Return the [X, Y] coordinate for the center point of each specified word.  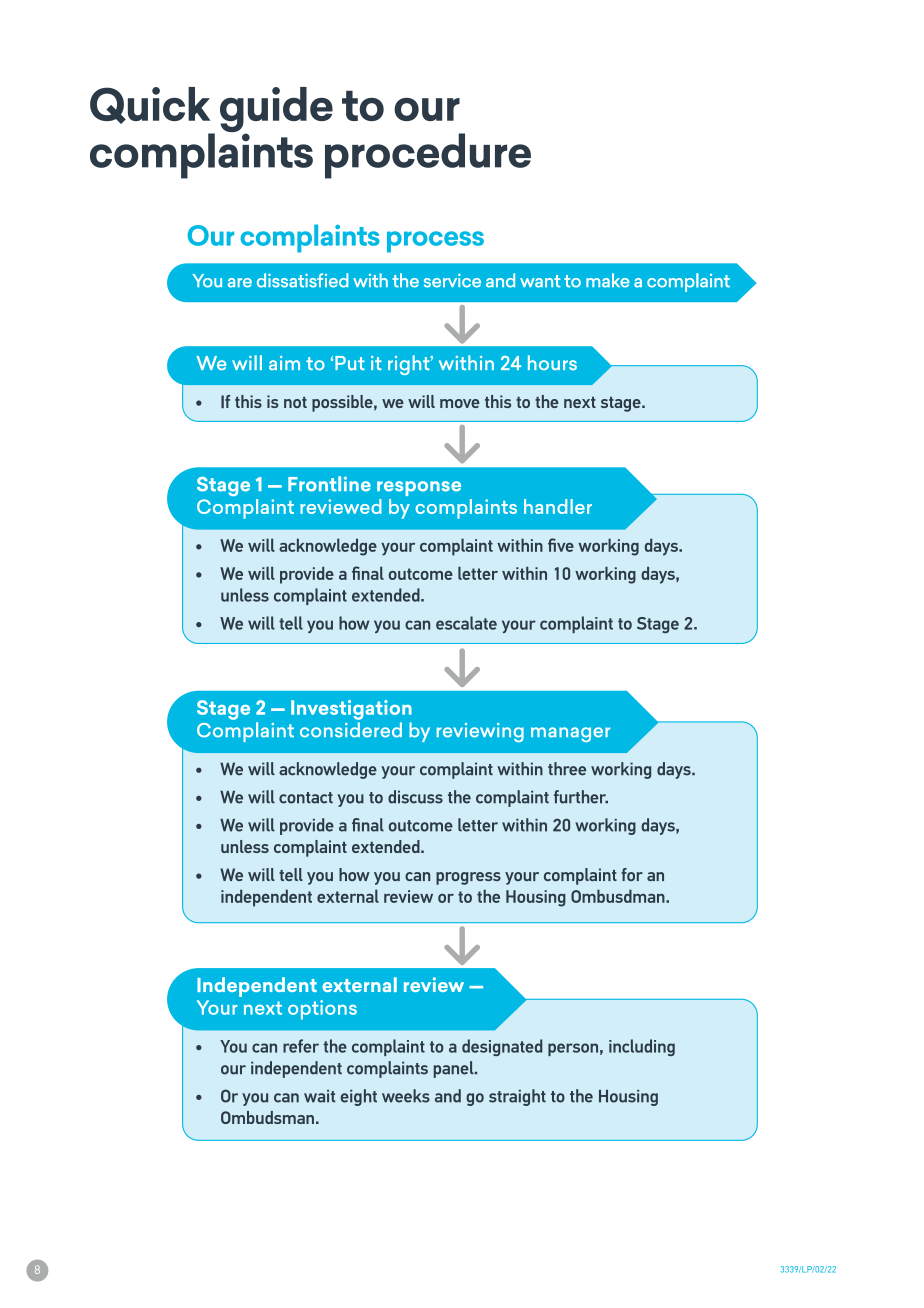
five [561, 545]
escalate [466, 623]
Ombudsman [267, 1117]
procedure [428, 156]
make [607, 280]
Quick [150, 105]
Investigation [351, 710]
